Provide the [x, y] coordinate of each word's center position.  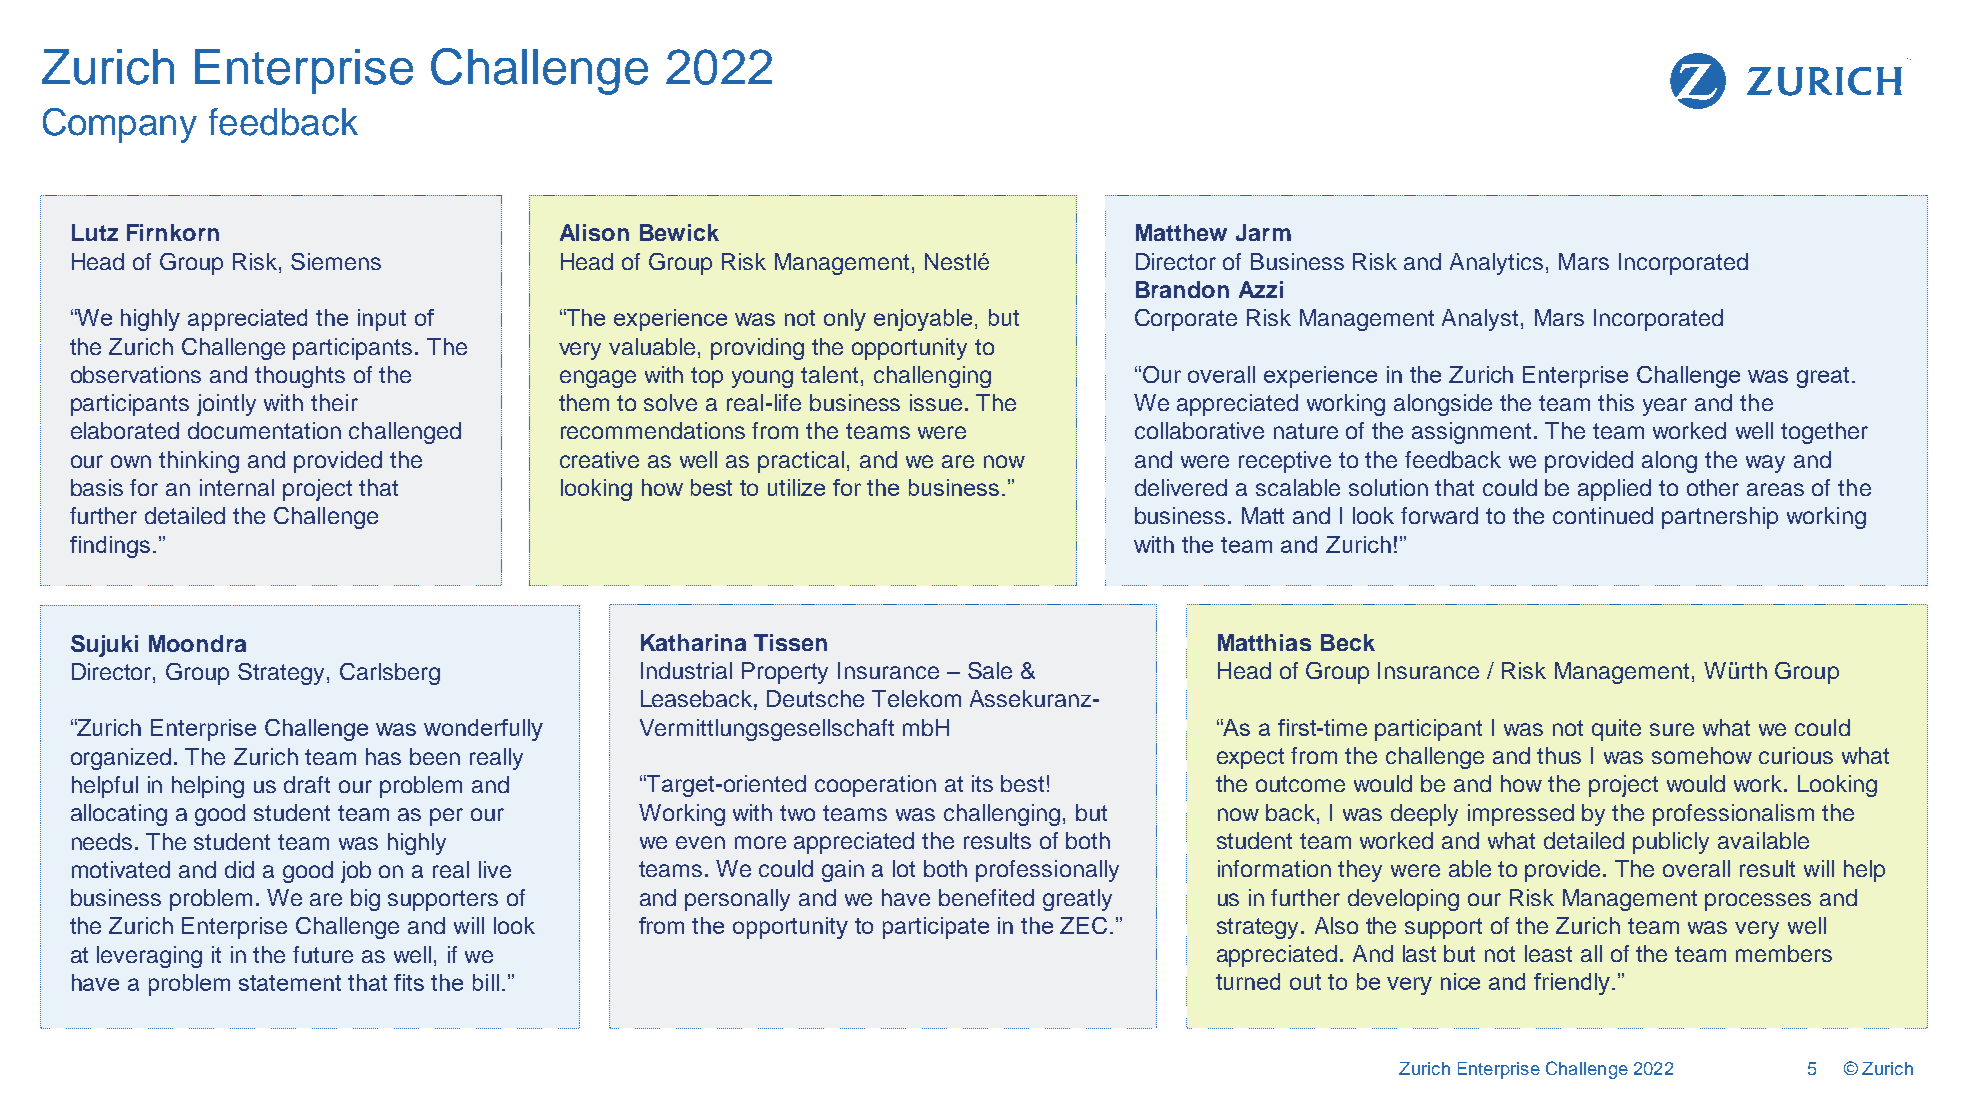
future [323, 954]
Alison [594, 232]
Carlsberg [390, 674]
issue [936, 402]
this [1616, 402]
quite [1616, 730]
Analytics [1496, 264]
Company [120, 125]
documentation [264, 430]
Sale [990, 670]
